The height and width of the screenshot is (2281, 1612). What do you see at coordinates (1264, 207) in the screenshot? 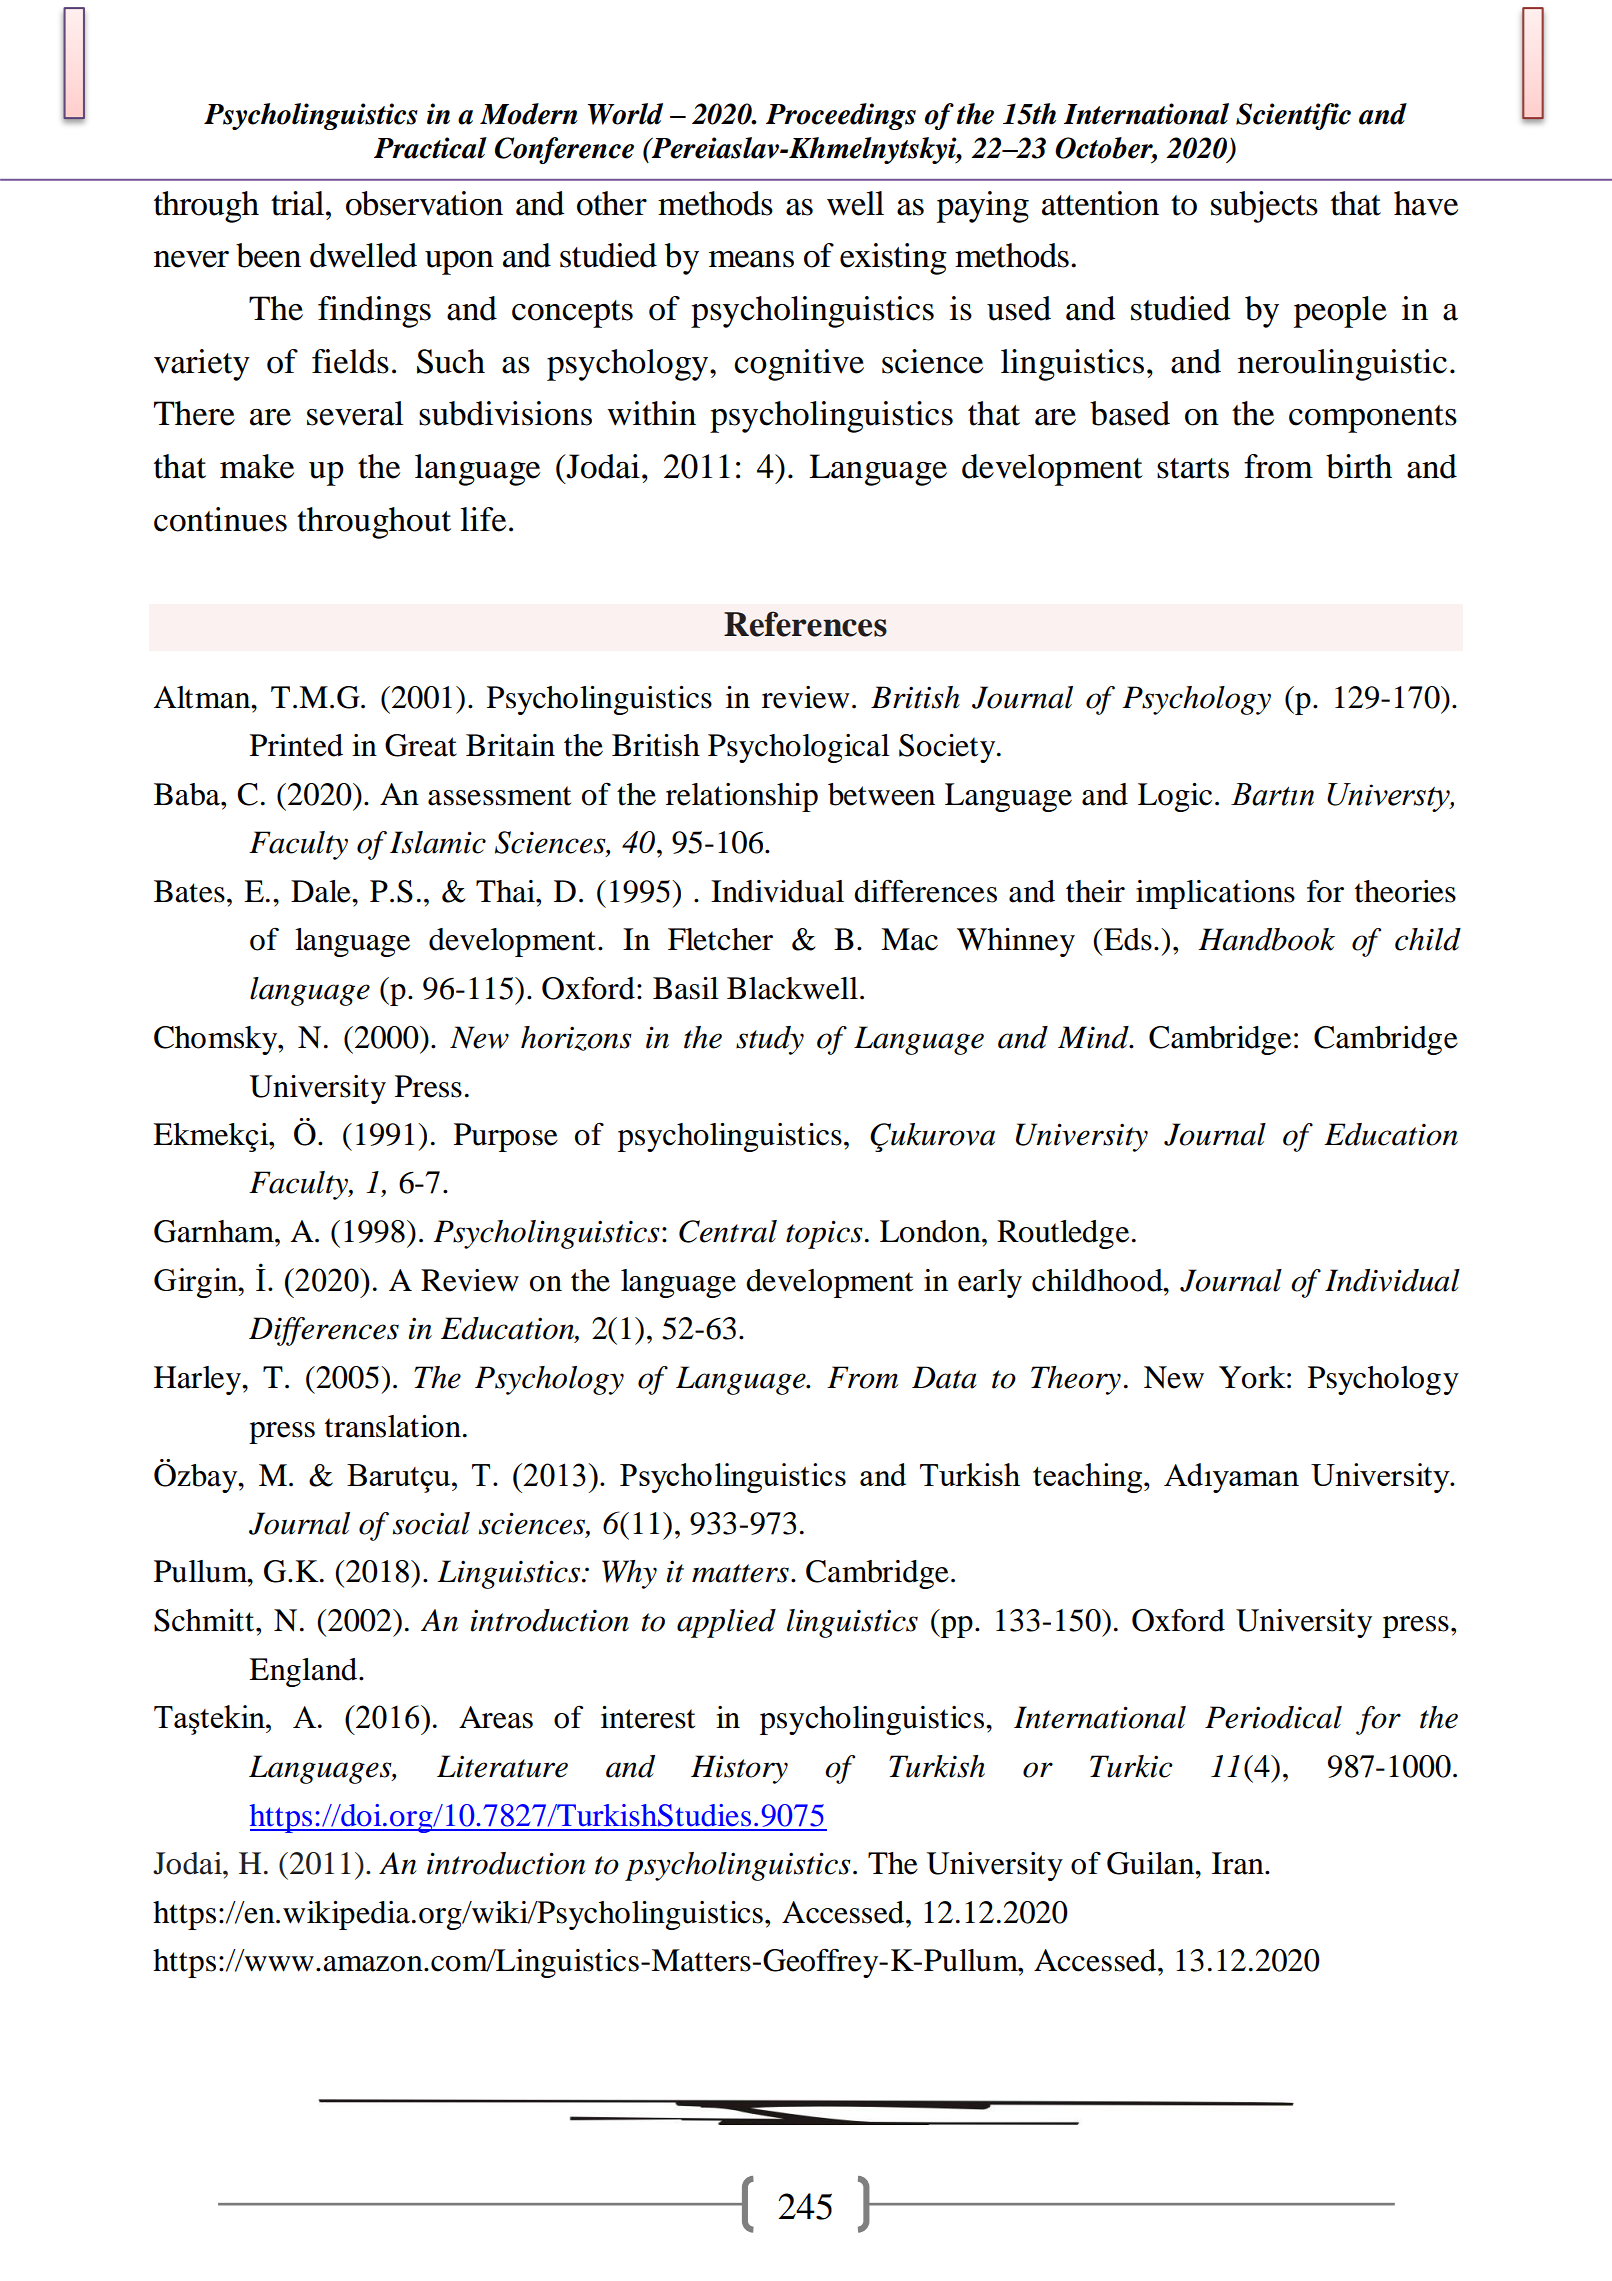
I see `subjects` at bounding box center [1264, 207].
